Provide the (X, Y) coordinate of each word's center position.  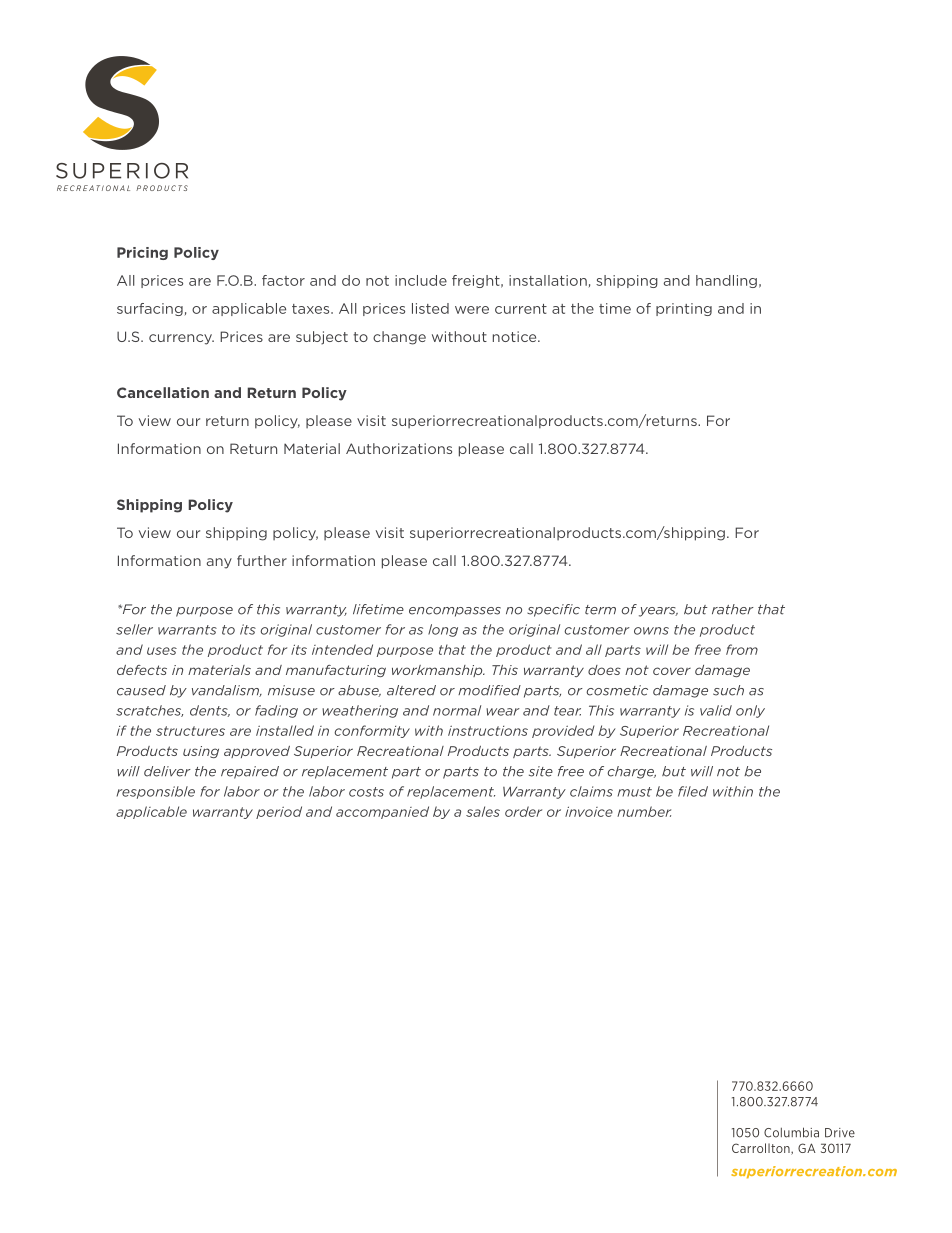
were (472, 310)
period (279, 812)
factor (283, 280)
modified (489, 690)
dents (210, 711)
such (728, 690)
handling (726, 281)
